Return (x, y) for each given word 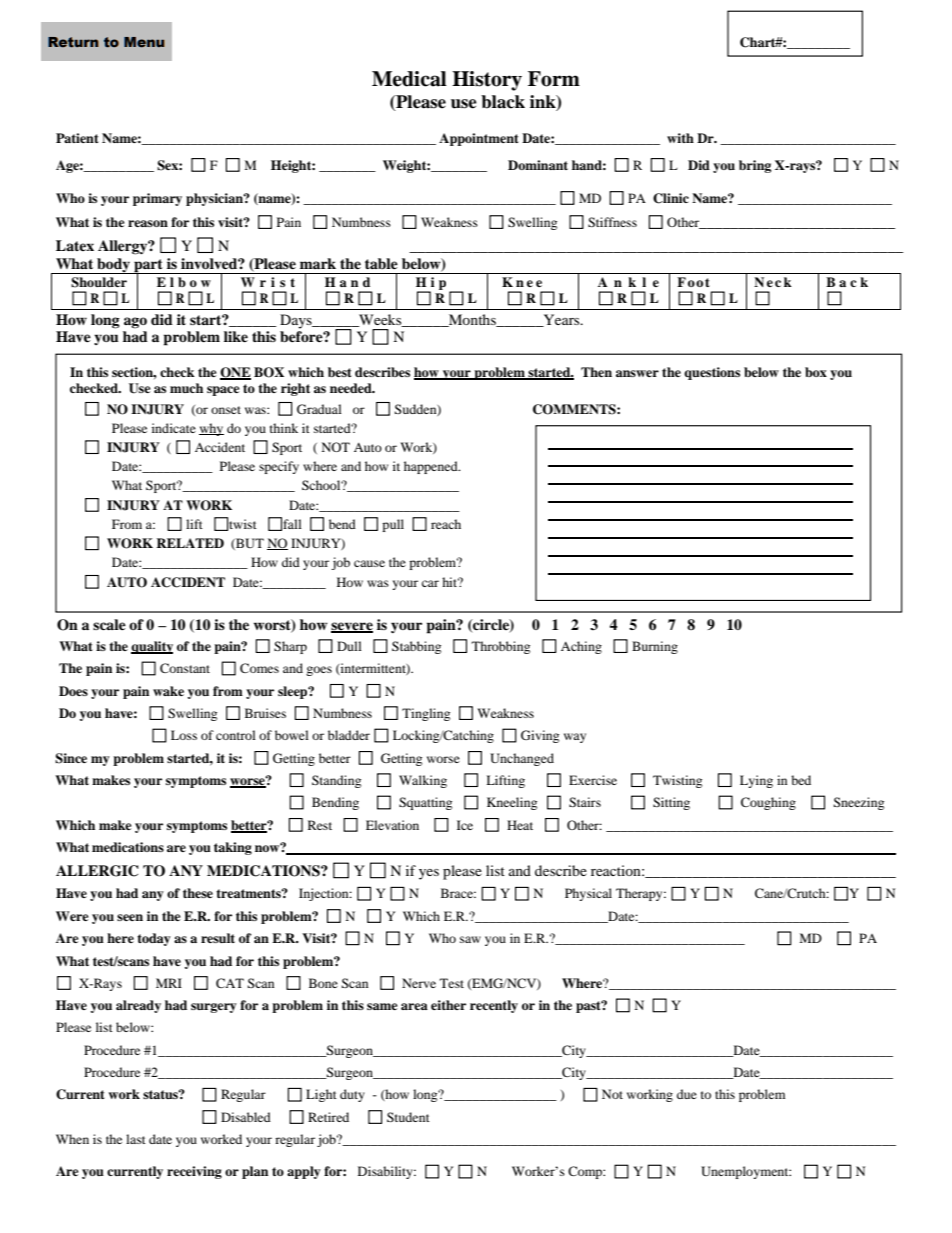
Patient (77, 138)
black (503, 102)
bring (755, 166)
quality (152, 647)
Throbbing (501, 647)
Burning (655, 647)
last (136, 1139)
